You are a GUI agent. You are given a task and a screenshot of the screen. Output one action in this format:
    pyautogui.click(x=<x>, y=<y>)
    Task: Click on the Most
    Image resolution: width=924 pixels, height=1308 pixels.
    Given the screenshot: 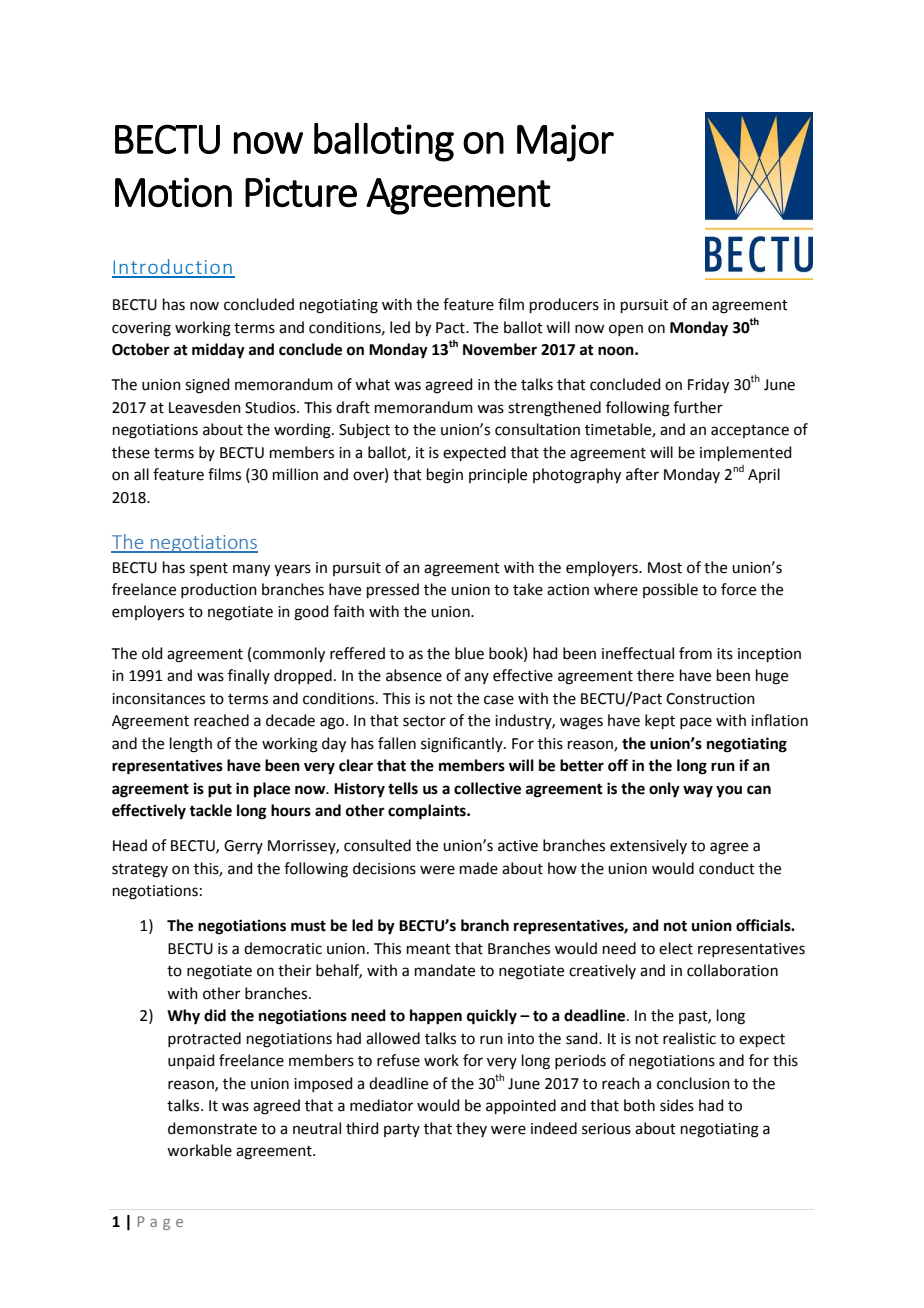 What is the action you would take?
    pyautogui.click(x=665, y=568)
